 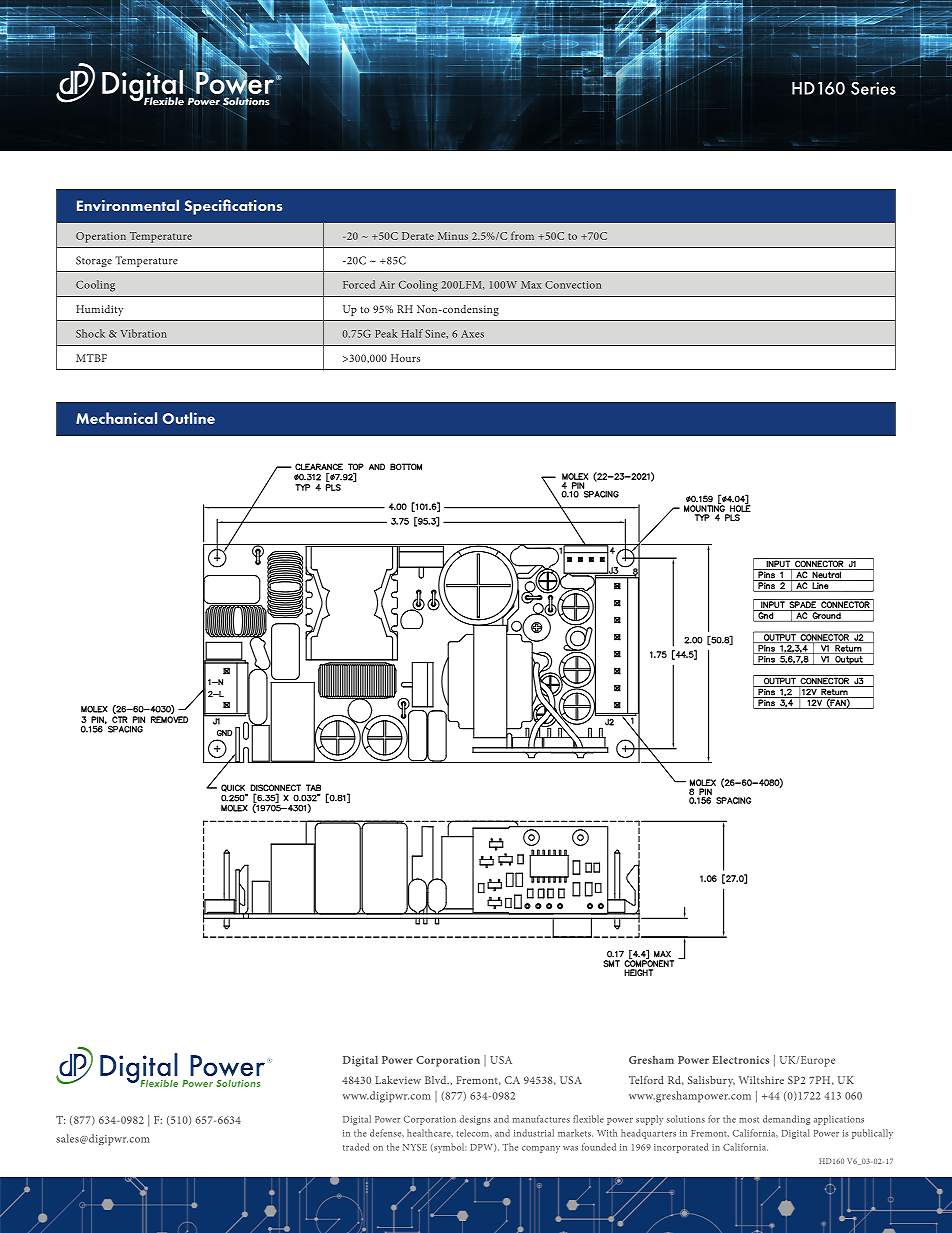 What do you see at coordinates (405, 358) in the page?
I see `Hours` at bounding box center [405, 358].
